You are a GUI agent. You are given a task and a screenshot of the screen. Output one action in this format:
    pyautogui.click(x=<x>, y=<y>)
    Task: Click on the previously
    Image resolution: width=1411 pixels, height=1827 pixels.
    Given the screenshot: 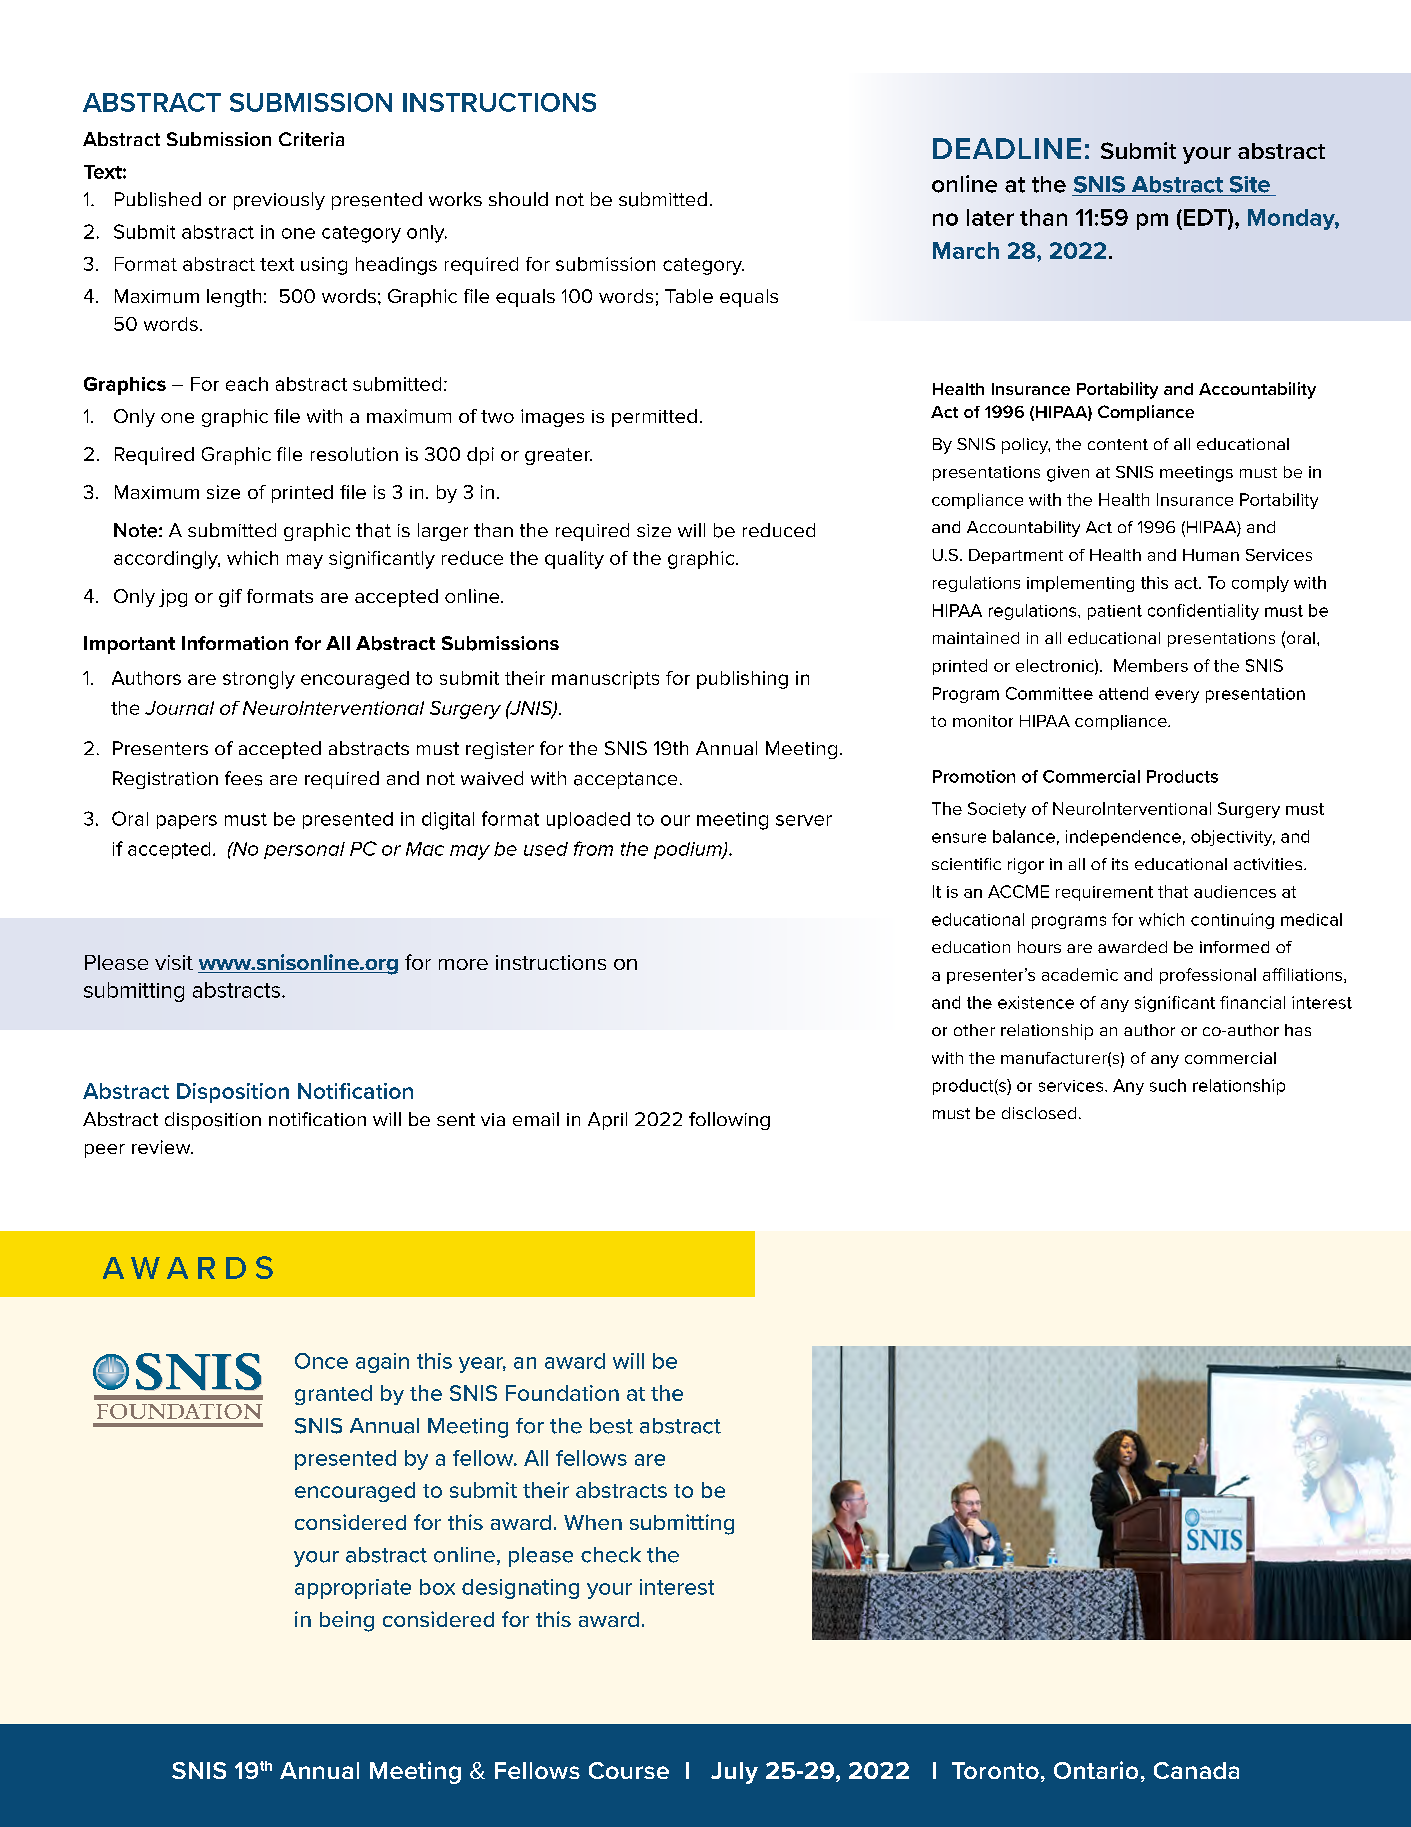 What is the action you would take?
    pyautogui.click(x=279, y=201)
